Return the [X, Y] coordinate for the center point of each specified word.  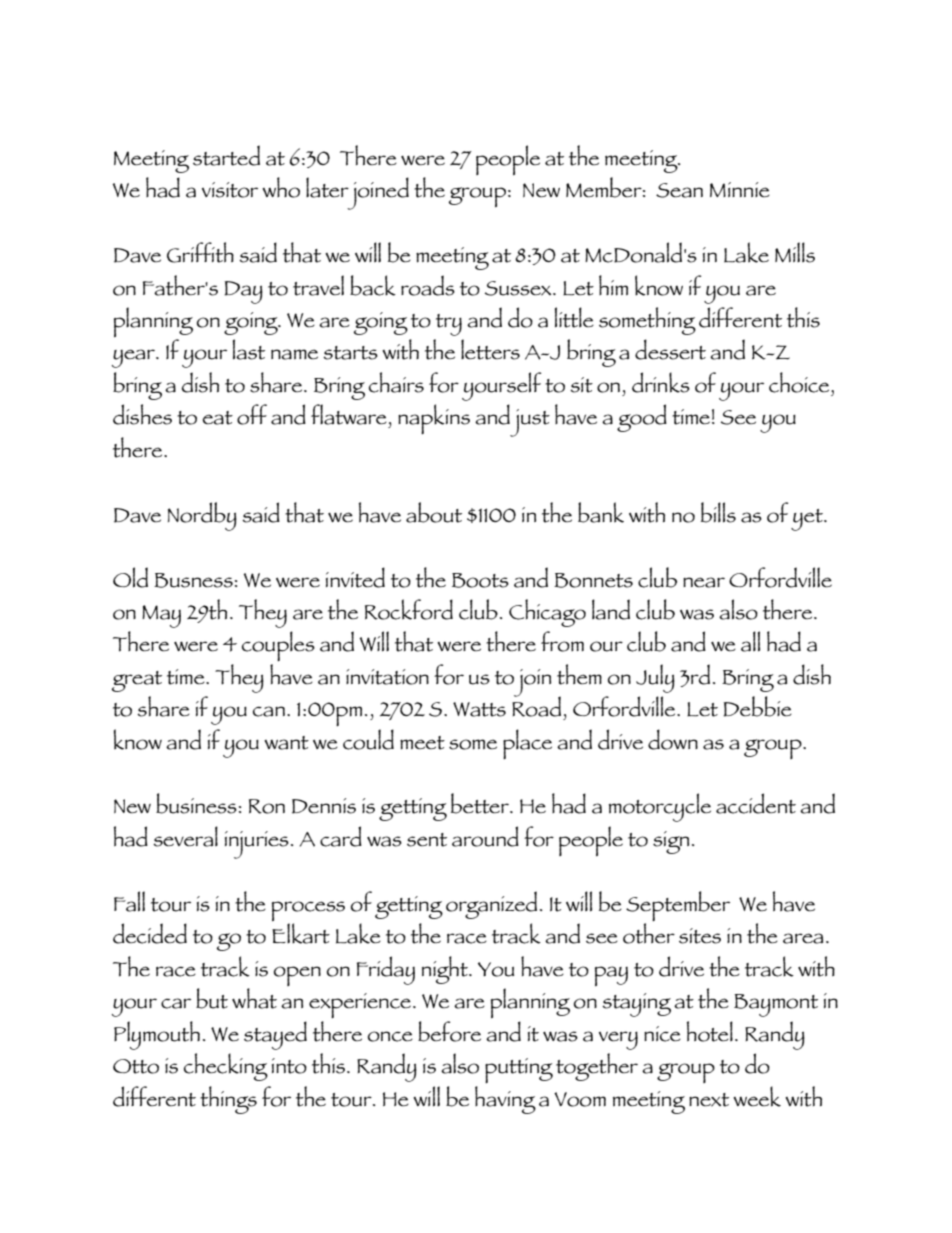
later [327, 187]
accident [756, 803]
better [481, 803]
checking [226, 1067]
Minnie [740, 189]
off [252, 414]
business [196, 803]
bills [718, 512]
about [434, 512]
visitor [230, 190]
